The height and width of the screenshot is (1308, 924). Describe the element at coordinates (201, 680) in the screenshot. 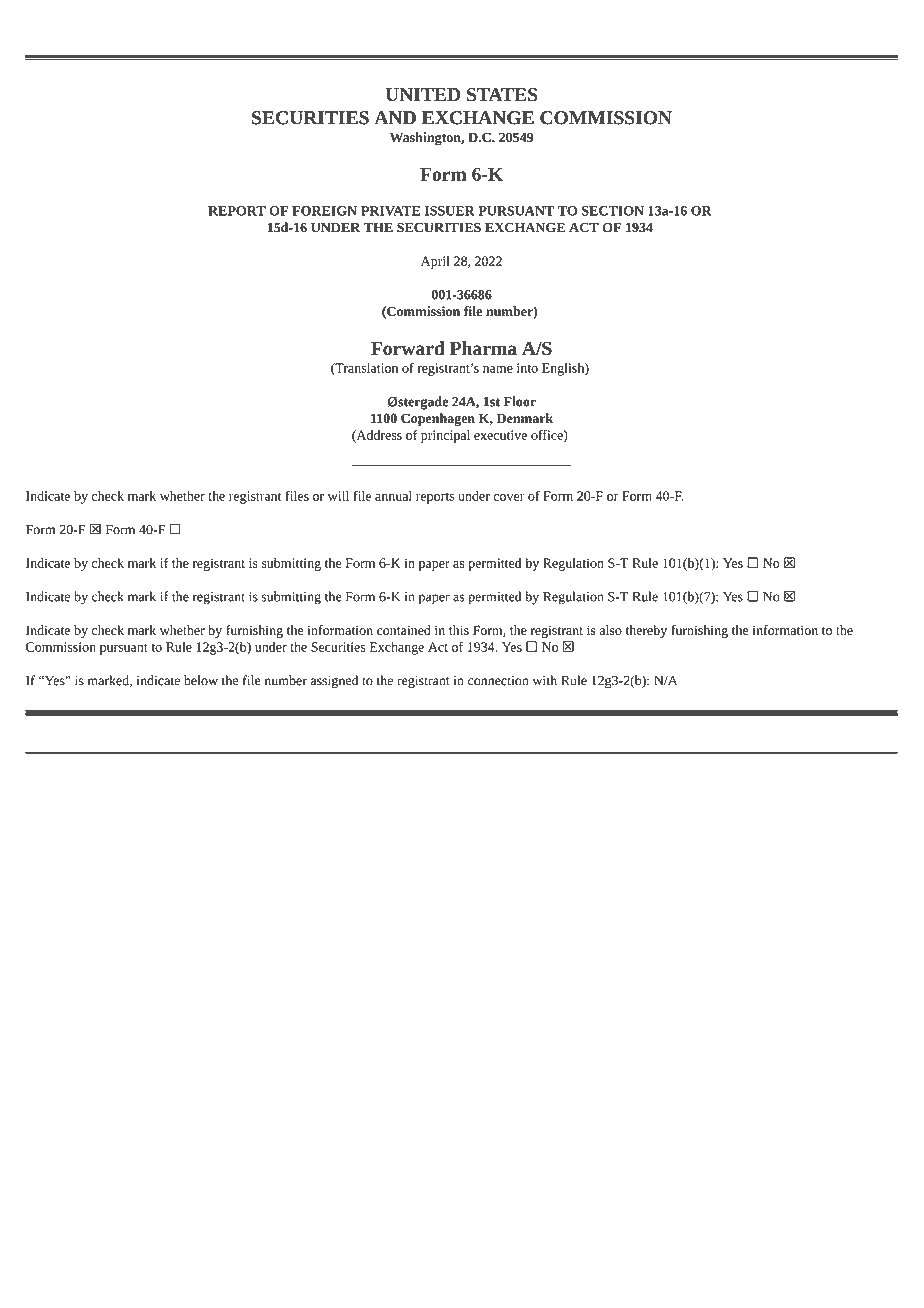

I see `below` at that location.
